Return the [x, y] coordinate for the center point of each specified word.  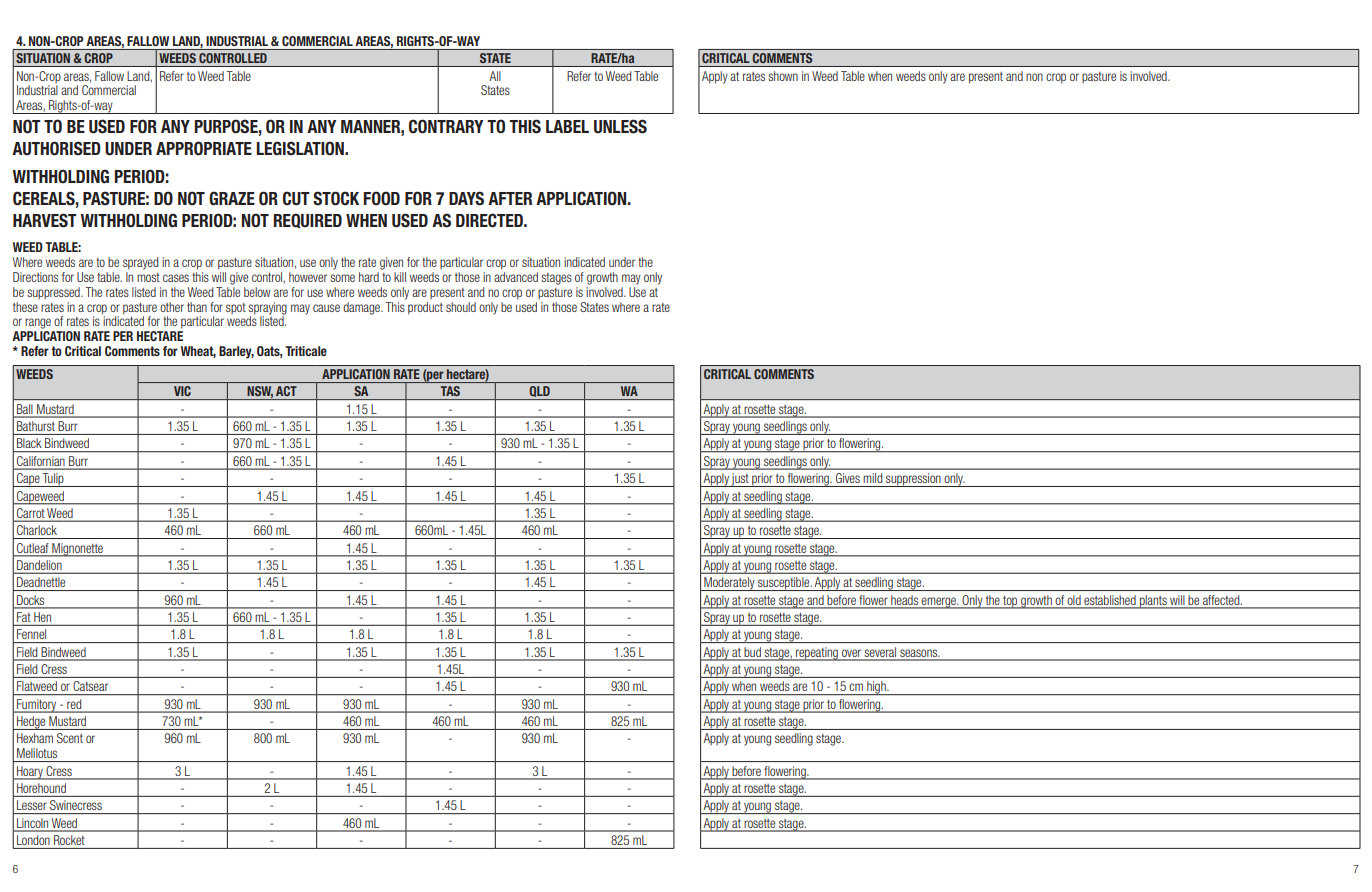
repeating [817, 654]
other [172, 307]
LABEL [567, 126]
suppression [913, 480]
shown [783, 76]
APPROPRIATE [204, 148]
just [740, 480]
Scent [70, 738]
